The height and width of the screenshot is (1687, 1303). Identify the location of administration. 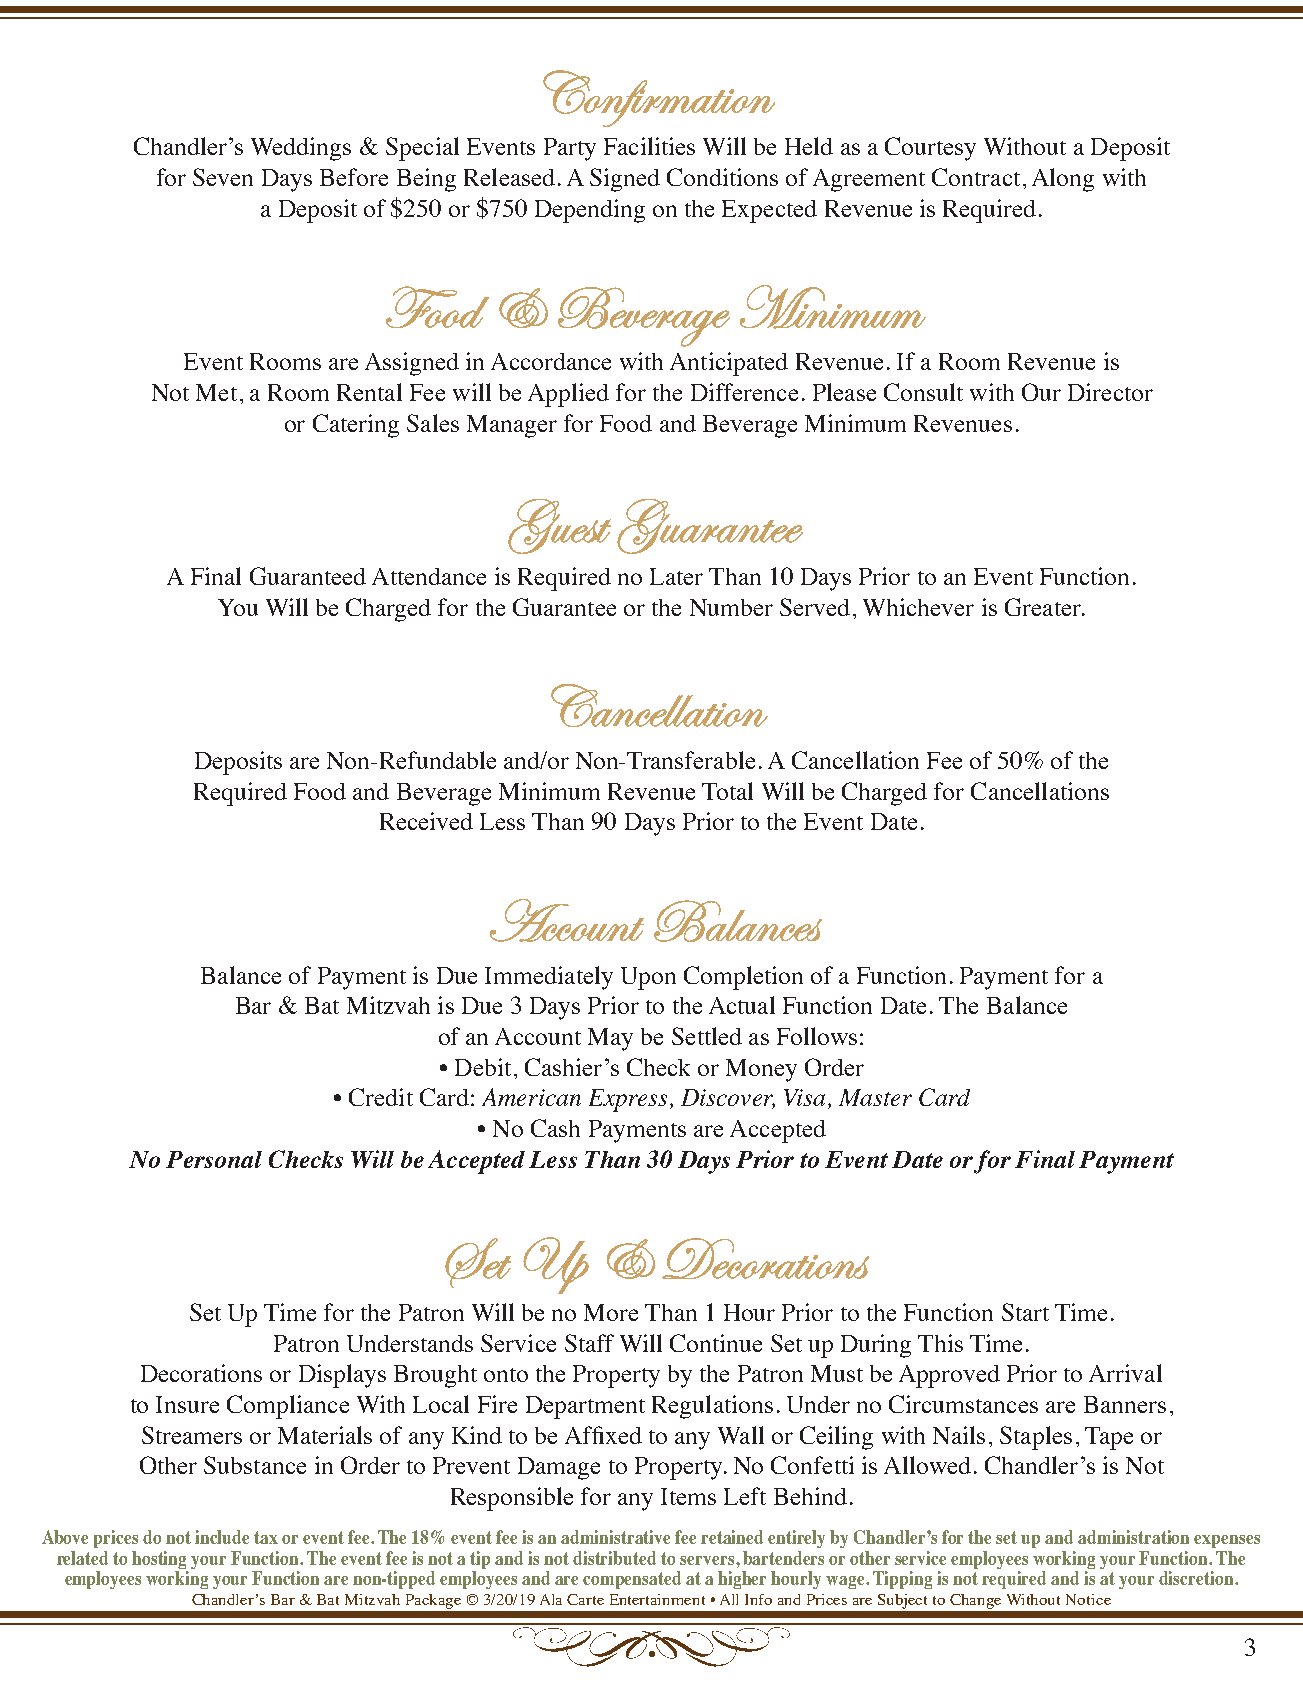
(1133, 1537).
